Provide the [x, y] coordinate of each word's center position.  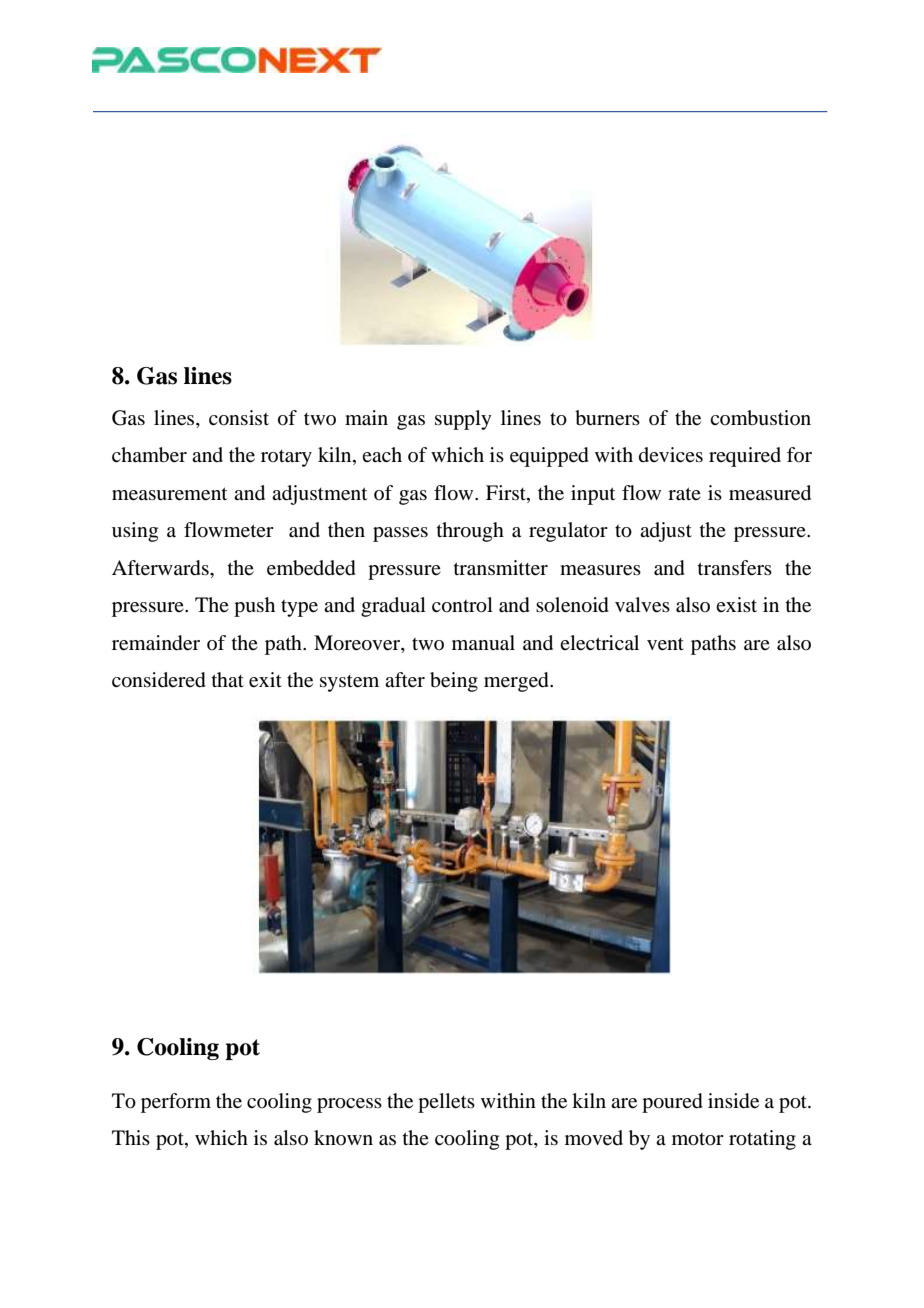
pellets [446, 1103]
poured [672, 1103]
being [454, 682]
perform [176, 1103]
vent [665, 644]
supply [463, 420]
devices [671, 454]
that [228, 679]
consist [239, 418]
